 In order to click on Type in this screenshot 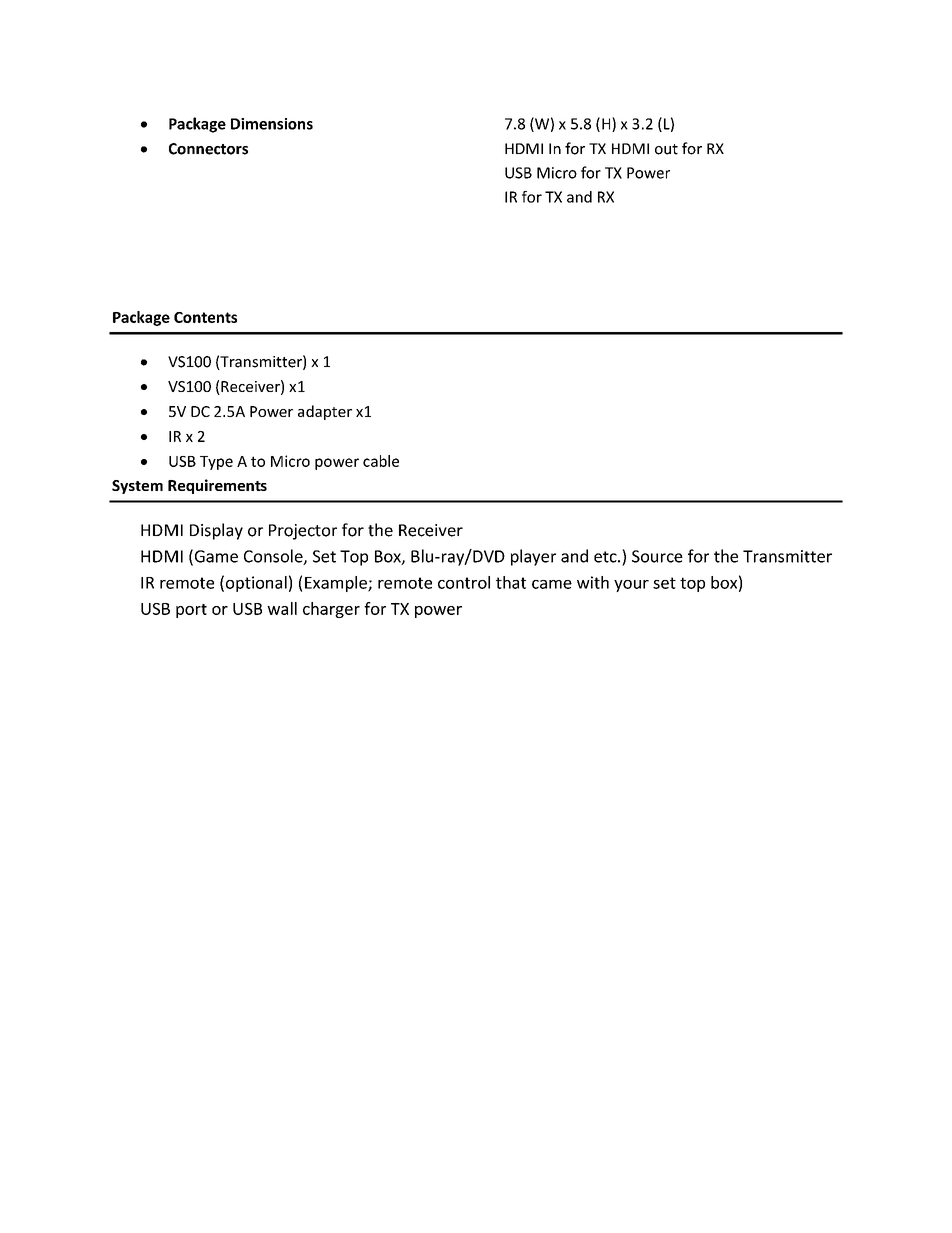, I will do `click(216, 463)`.
